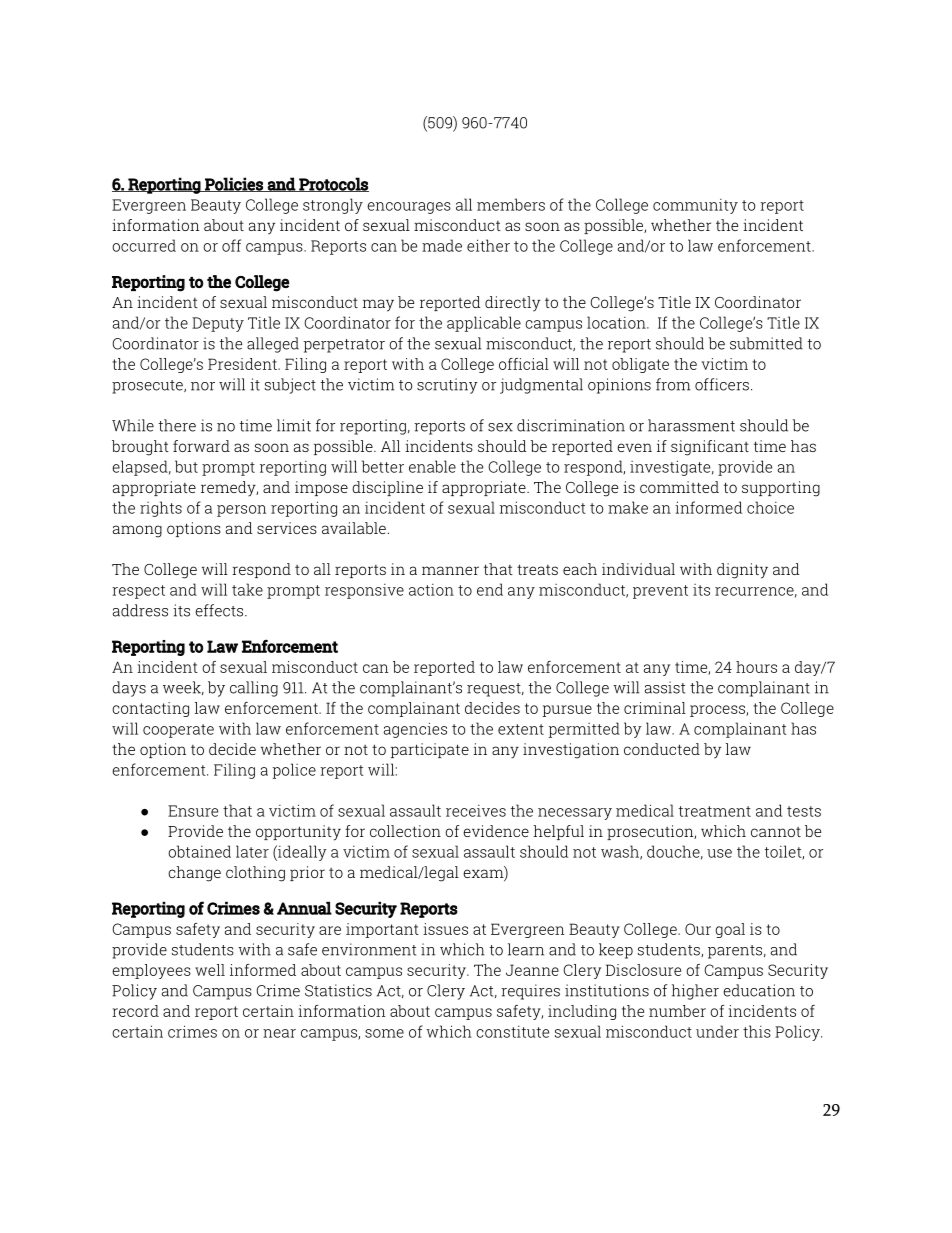 This screenshot has height=1233, width=952. What do you see at coordinates (742, 571) in the screenshot?
I see `dignity` at bounding box center [742, 571].
